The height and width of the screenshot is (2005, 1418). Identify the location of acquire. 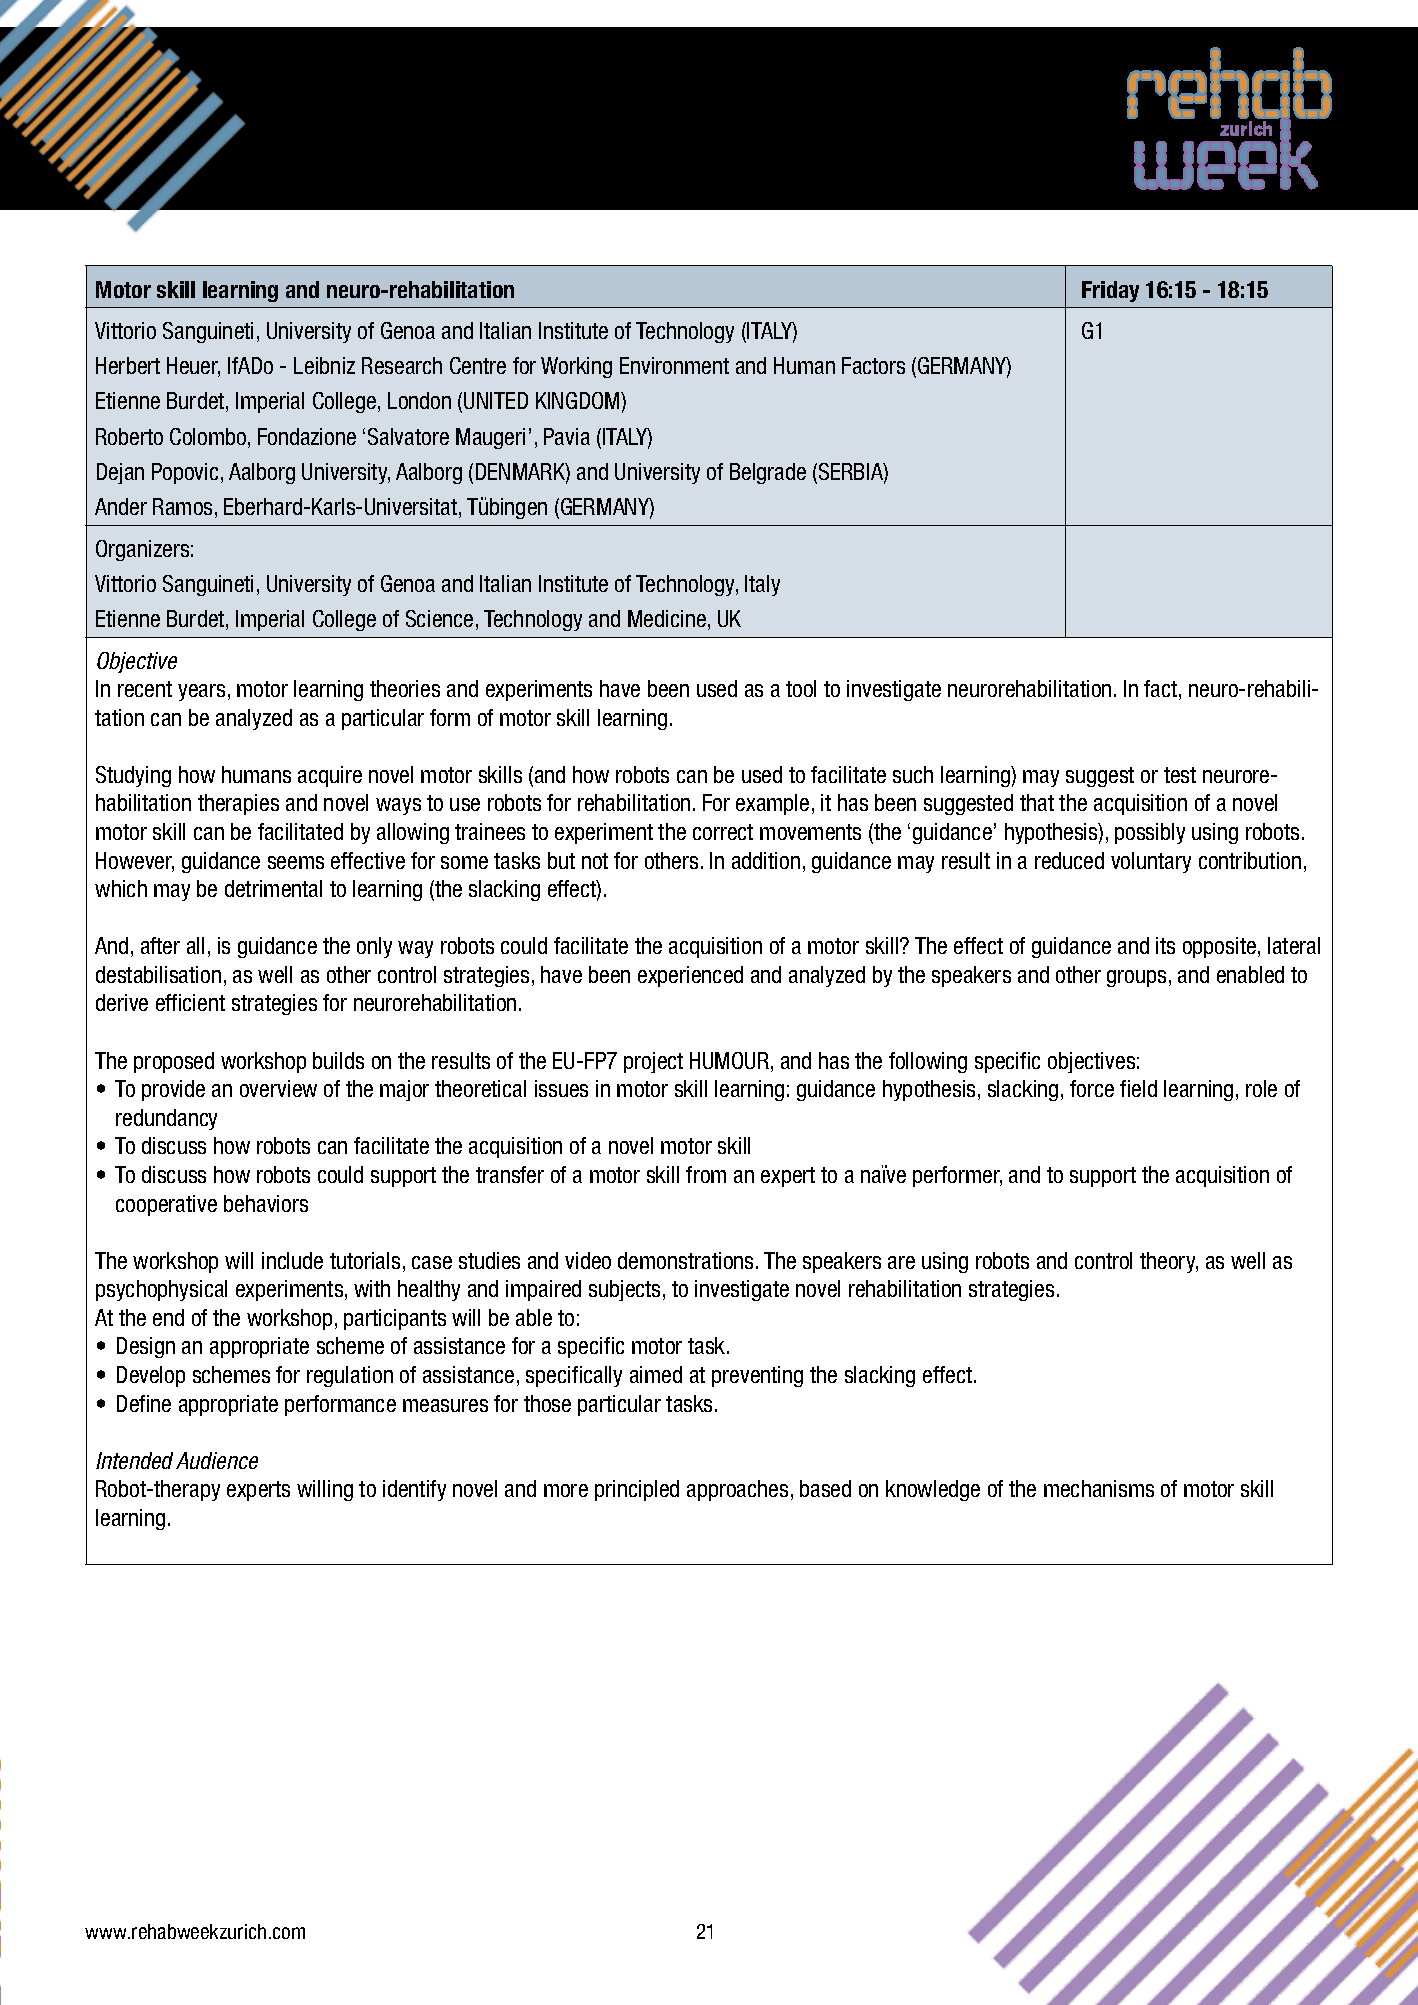
(330, 776).
